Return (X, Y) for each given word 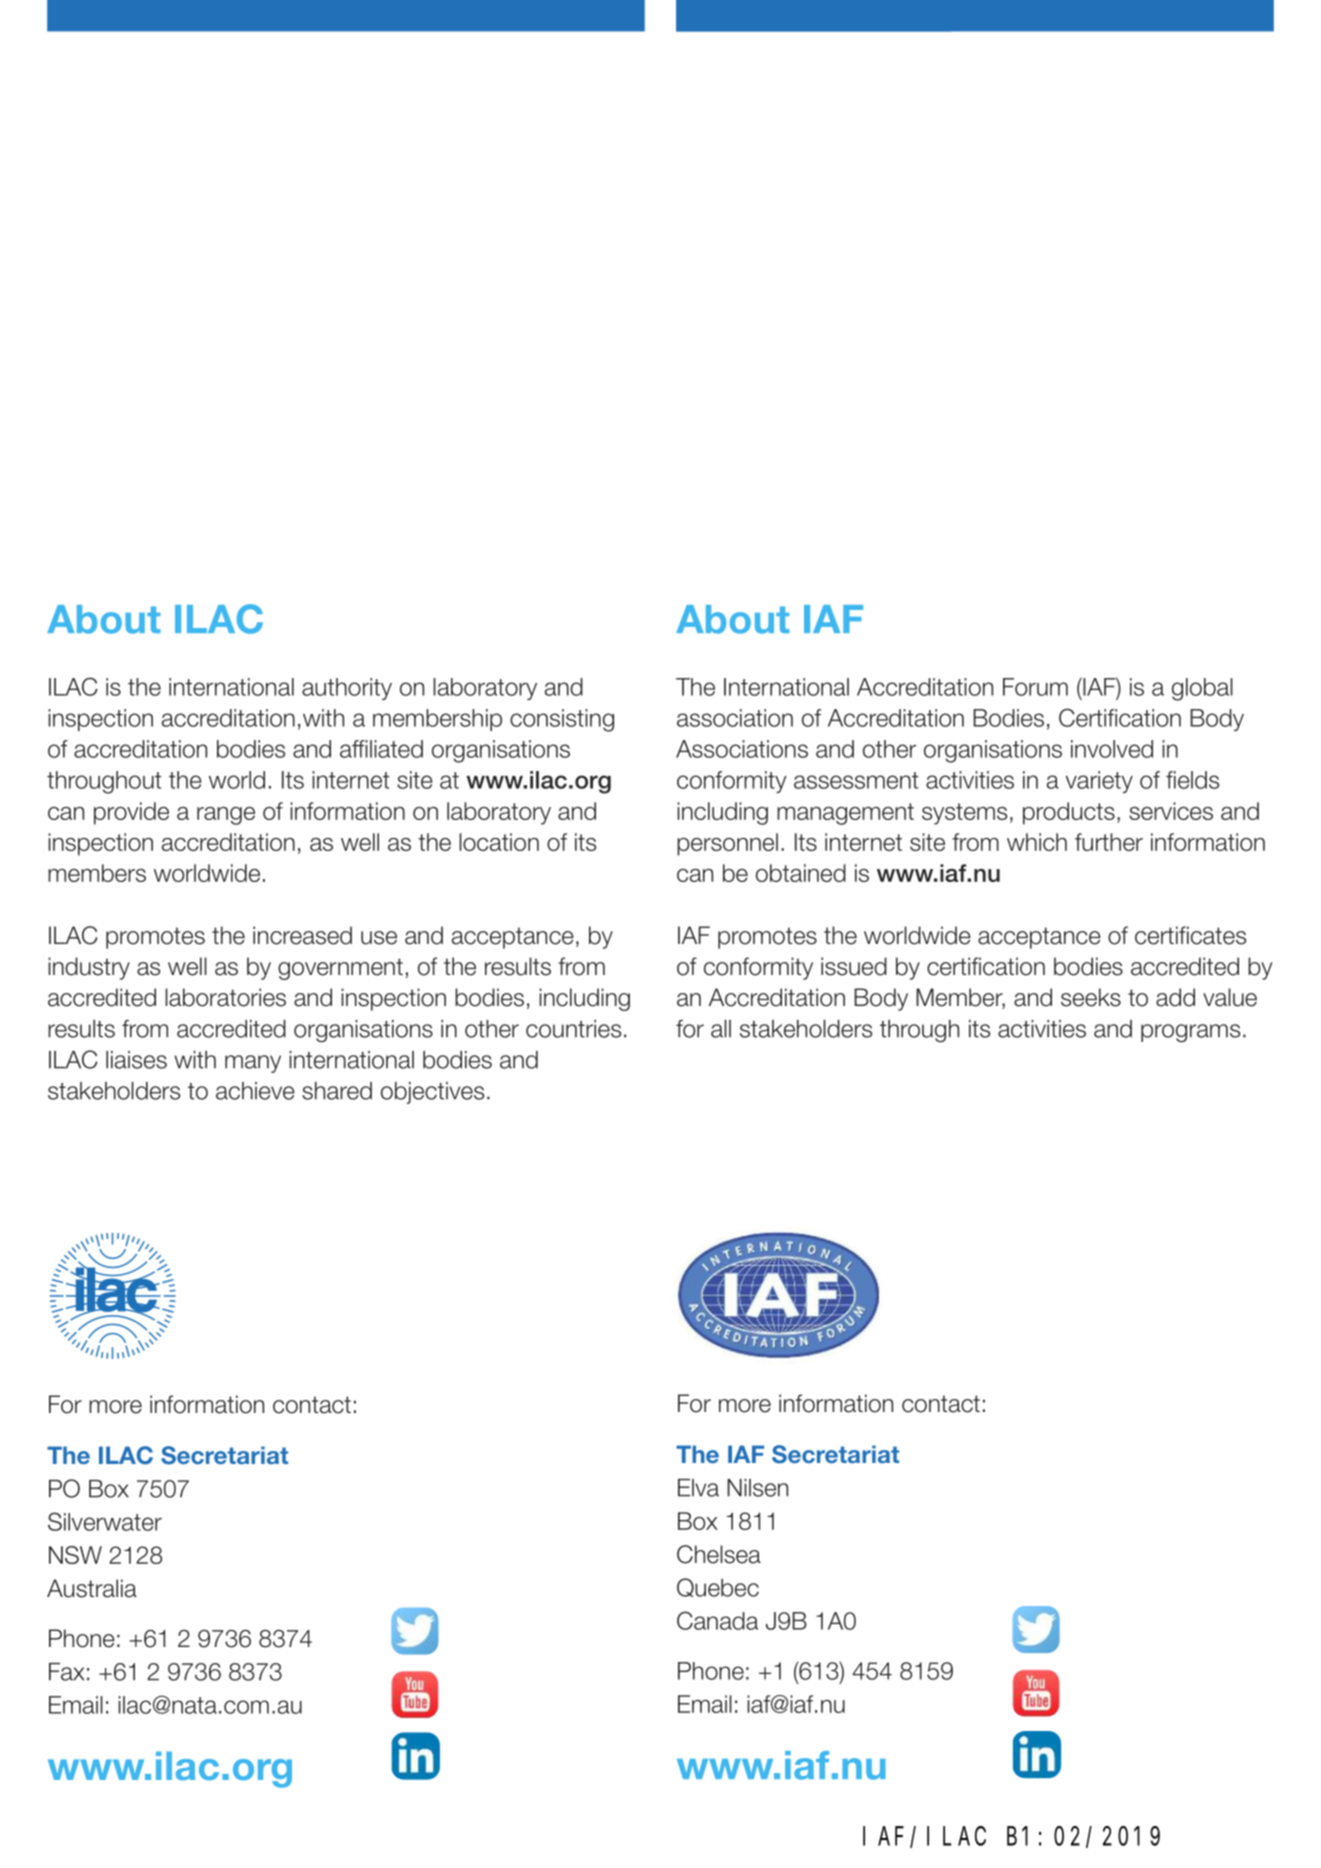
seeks (1091, 997)
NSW (75, 1555)
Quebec (718, 1587)
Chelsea (719, 1554)
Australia (92, 1588)
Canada (717, 1620)
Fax (66, 1672)
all (721, 1029)
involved (1112, 749)
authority (347, 689)
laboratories (225, 997)
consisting (562, 720)
